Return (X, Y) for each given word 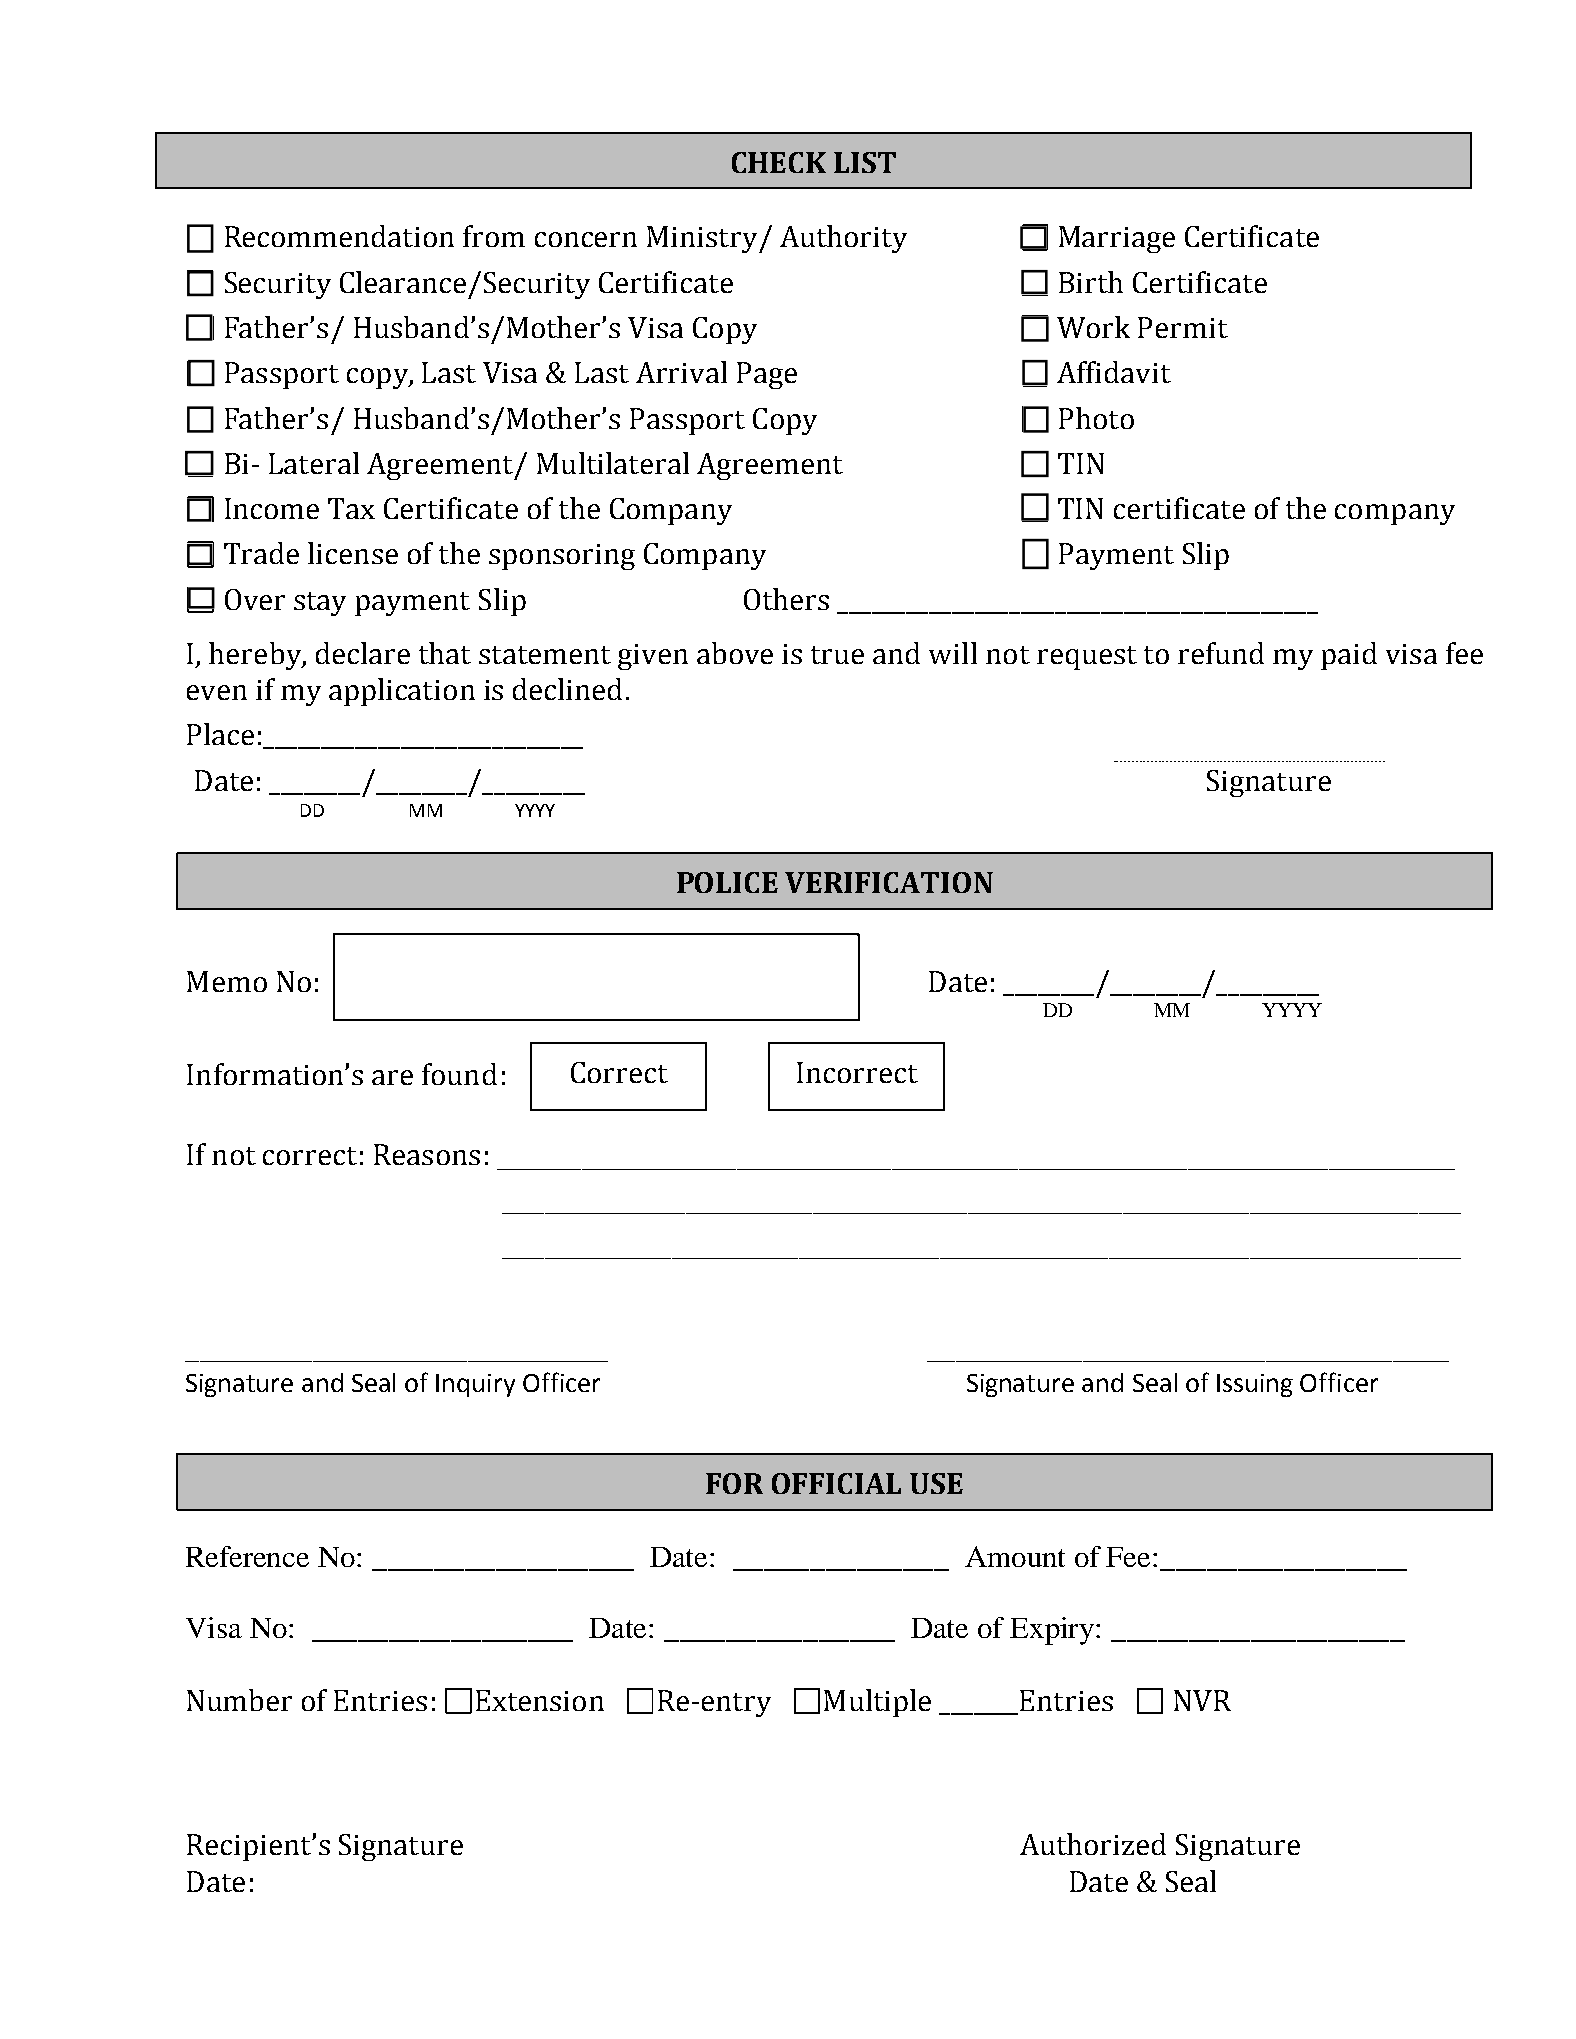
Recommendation (339, 236)
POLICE (727, 882)
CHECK (779, 162)
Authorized (1093, 1844)
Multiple (877, 1703)
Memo (227, 981)
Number (239, 1700)
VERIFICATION (889, 882)
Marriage (1117, 239)
